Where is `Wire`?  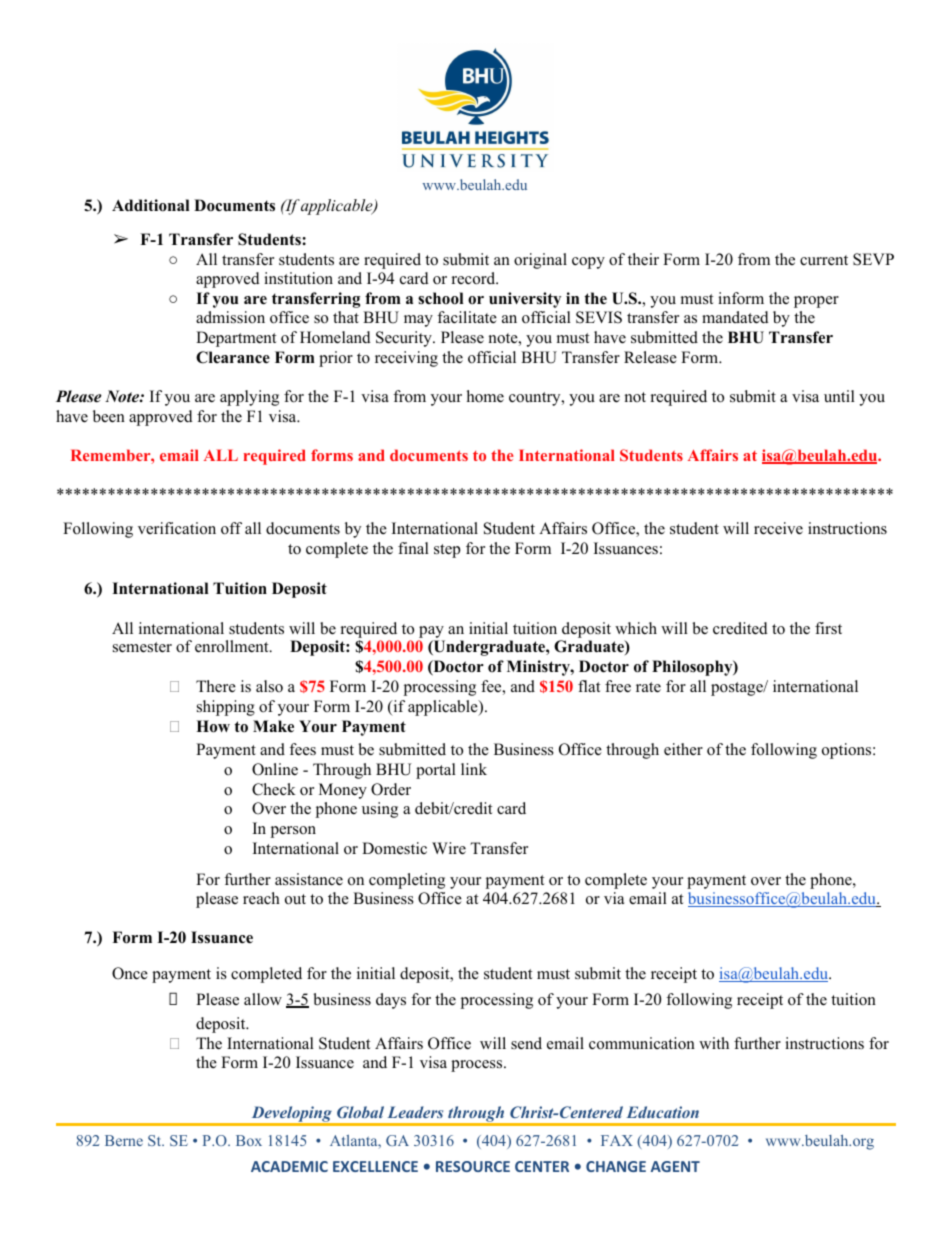 Wire is located at coordinates (449, 848).
